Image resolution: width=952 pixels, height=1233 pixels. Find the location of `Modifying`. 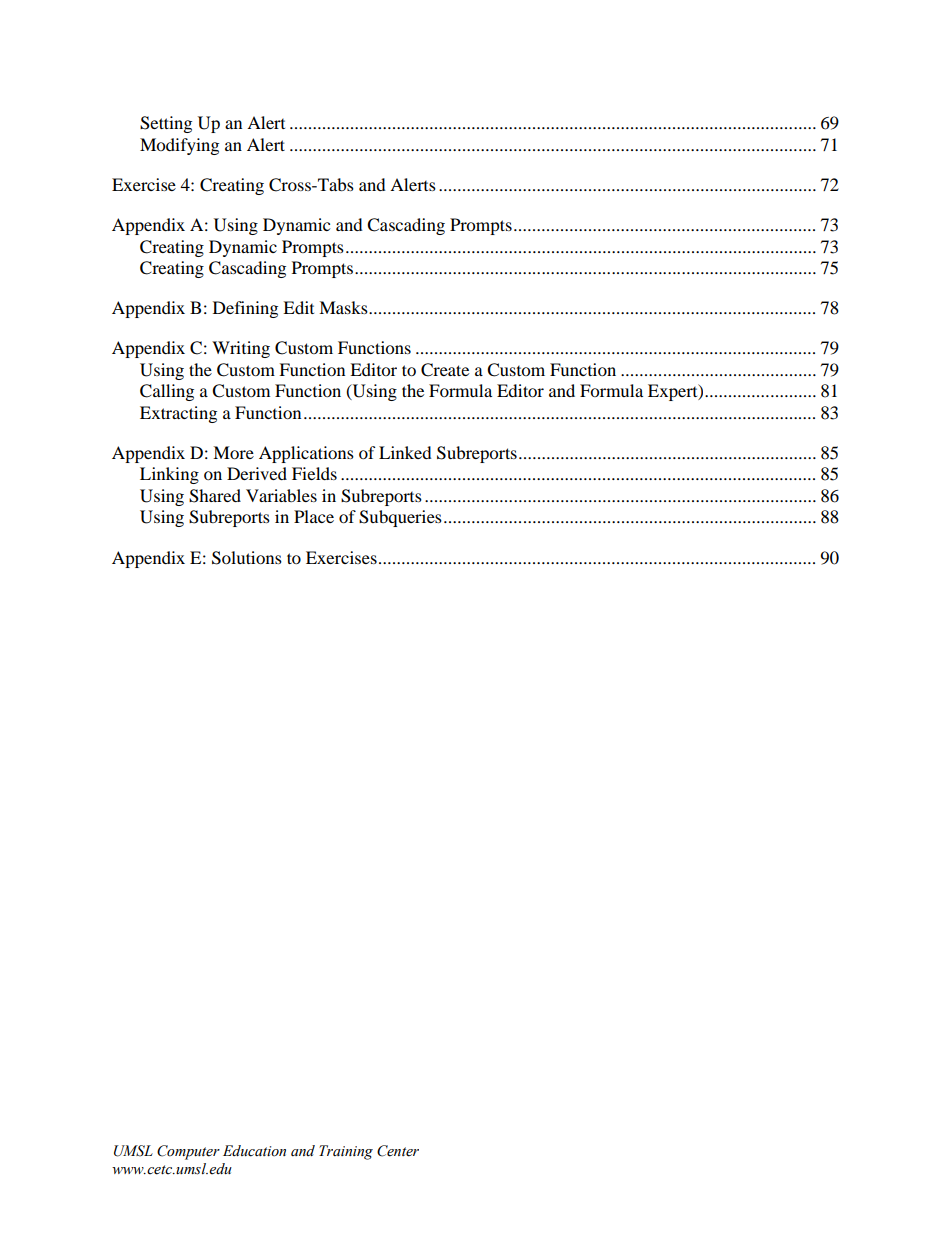

Modifying is located at coordinates (179, 146).
